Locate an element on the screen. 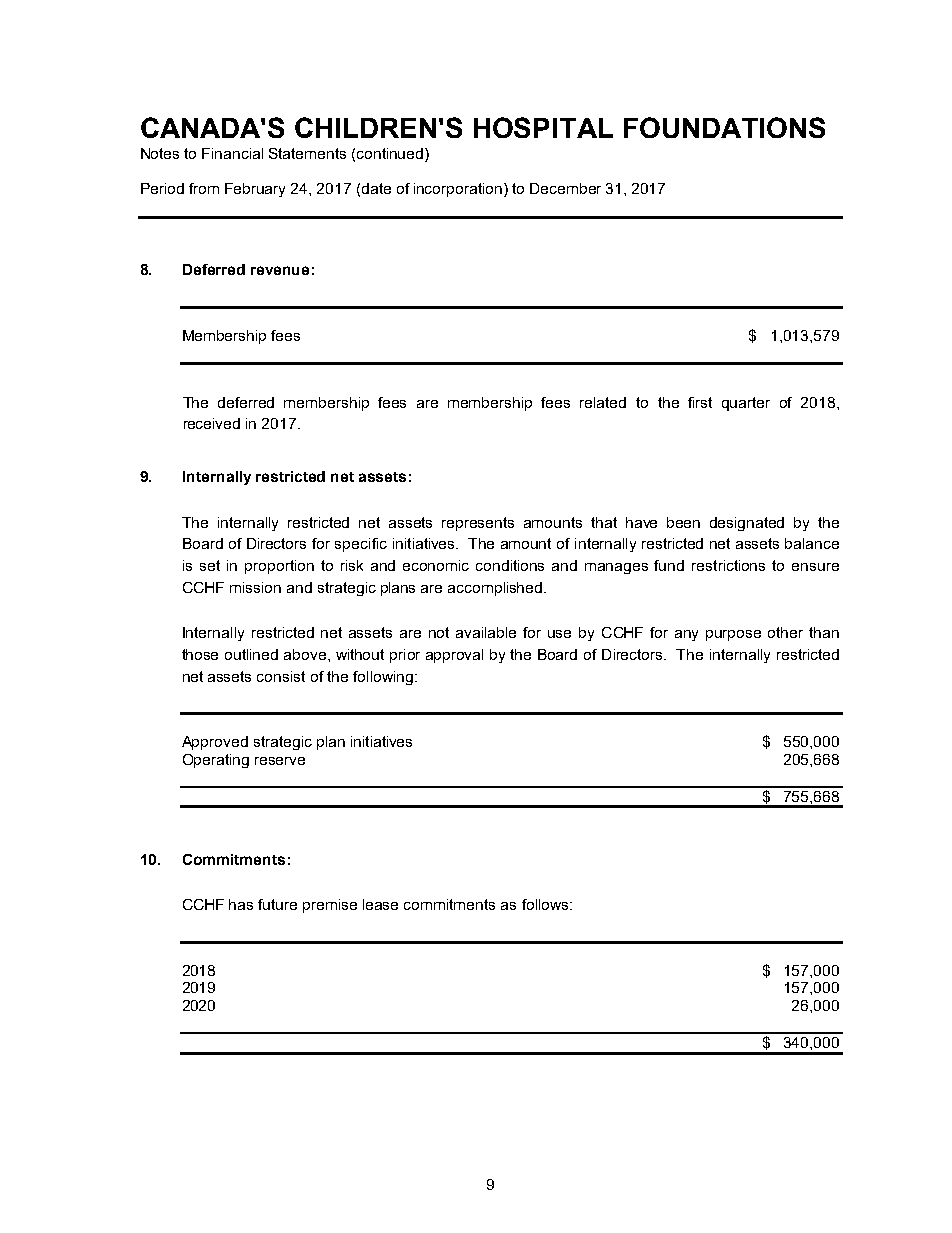 This screenshot has width=952, height=1233. purpose is located at coordinates (733, 635).
